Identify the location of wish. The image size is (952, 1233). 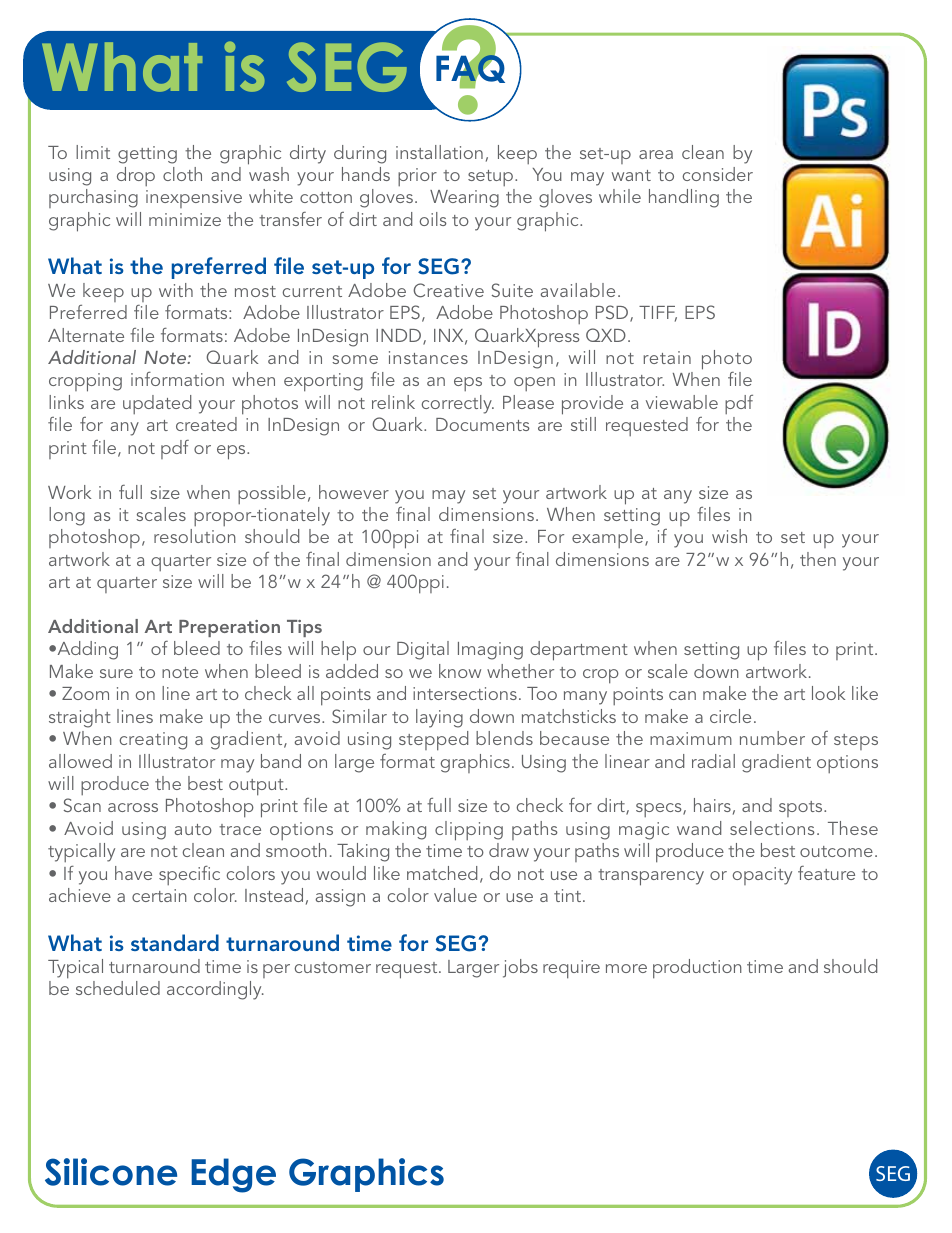
(729, 536).
